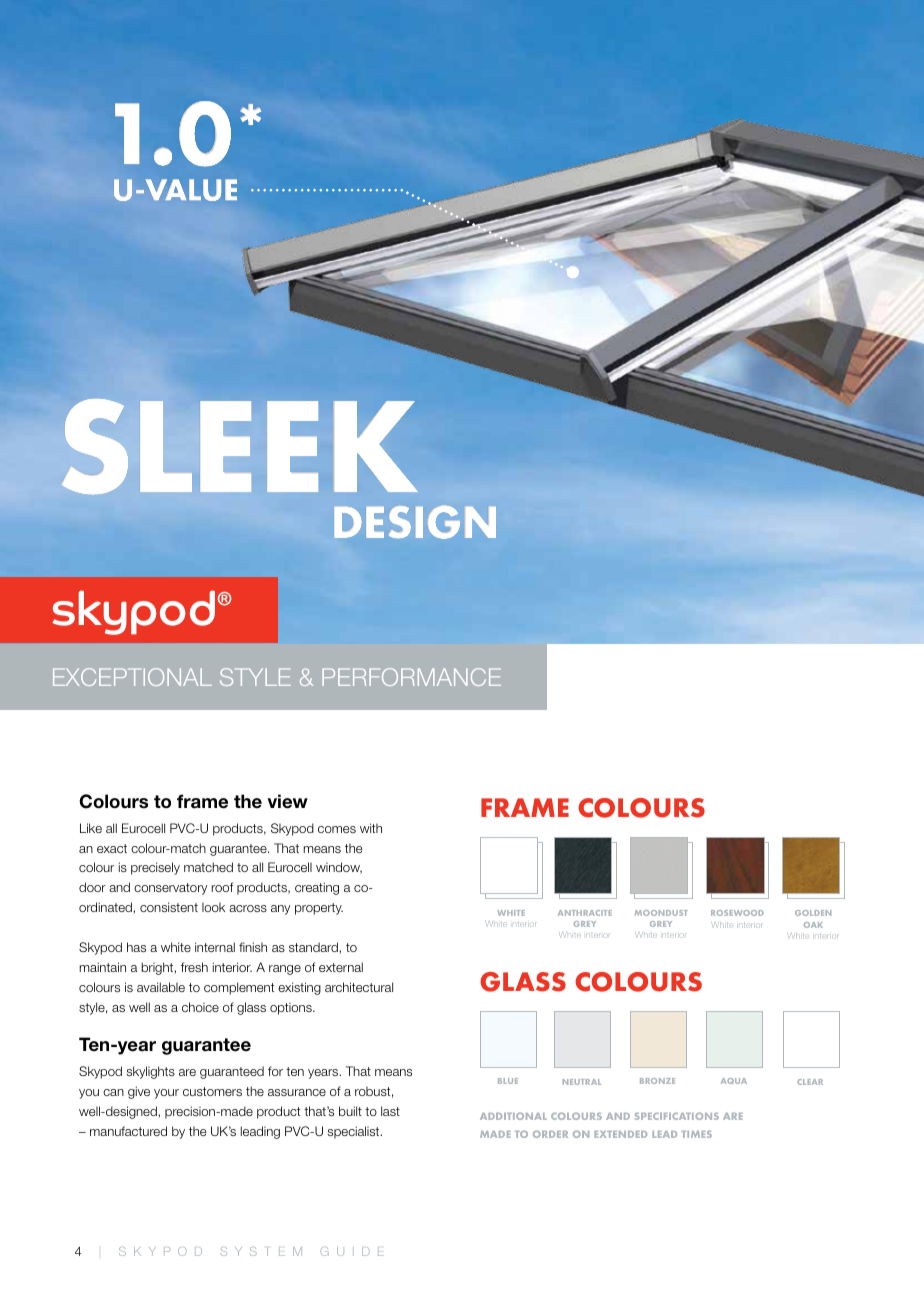 The image size is (924, 1308). What do you see at coordinates (112, 848) in the document?
I see `exact` at bounding box center [112, 848].
